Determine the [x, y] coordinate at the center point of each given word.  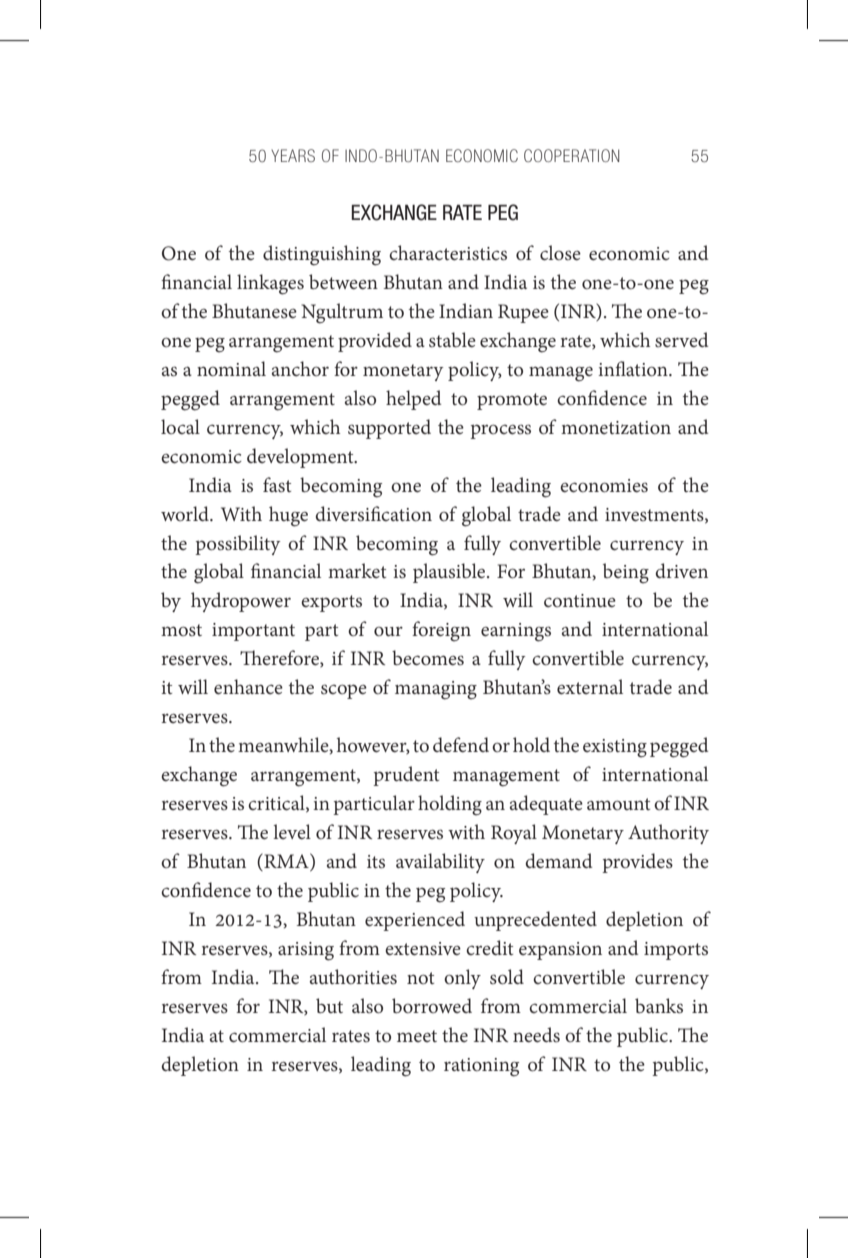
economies [604, 486]
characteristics [448, 253]
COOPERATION [571, 155]
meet [417, 1036]
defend [461, 744]
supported [389, 429]
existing [615, 748]
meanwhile [284, 745]
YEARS [293, 155]
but [329, 1005]
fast [277, 484]
